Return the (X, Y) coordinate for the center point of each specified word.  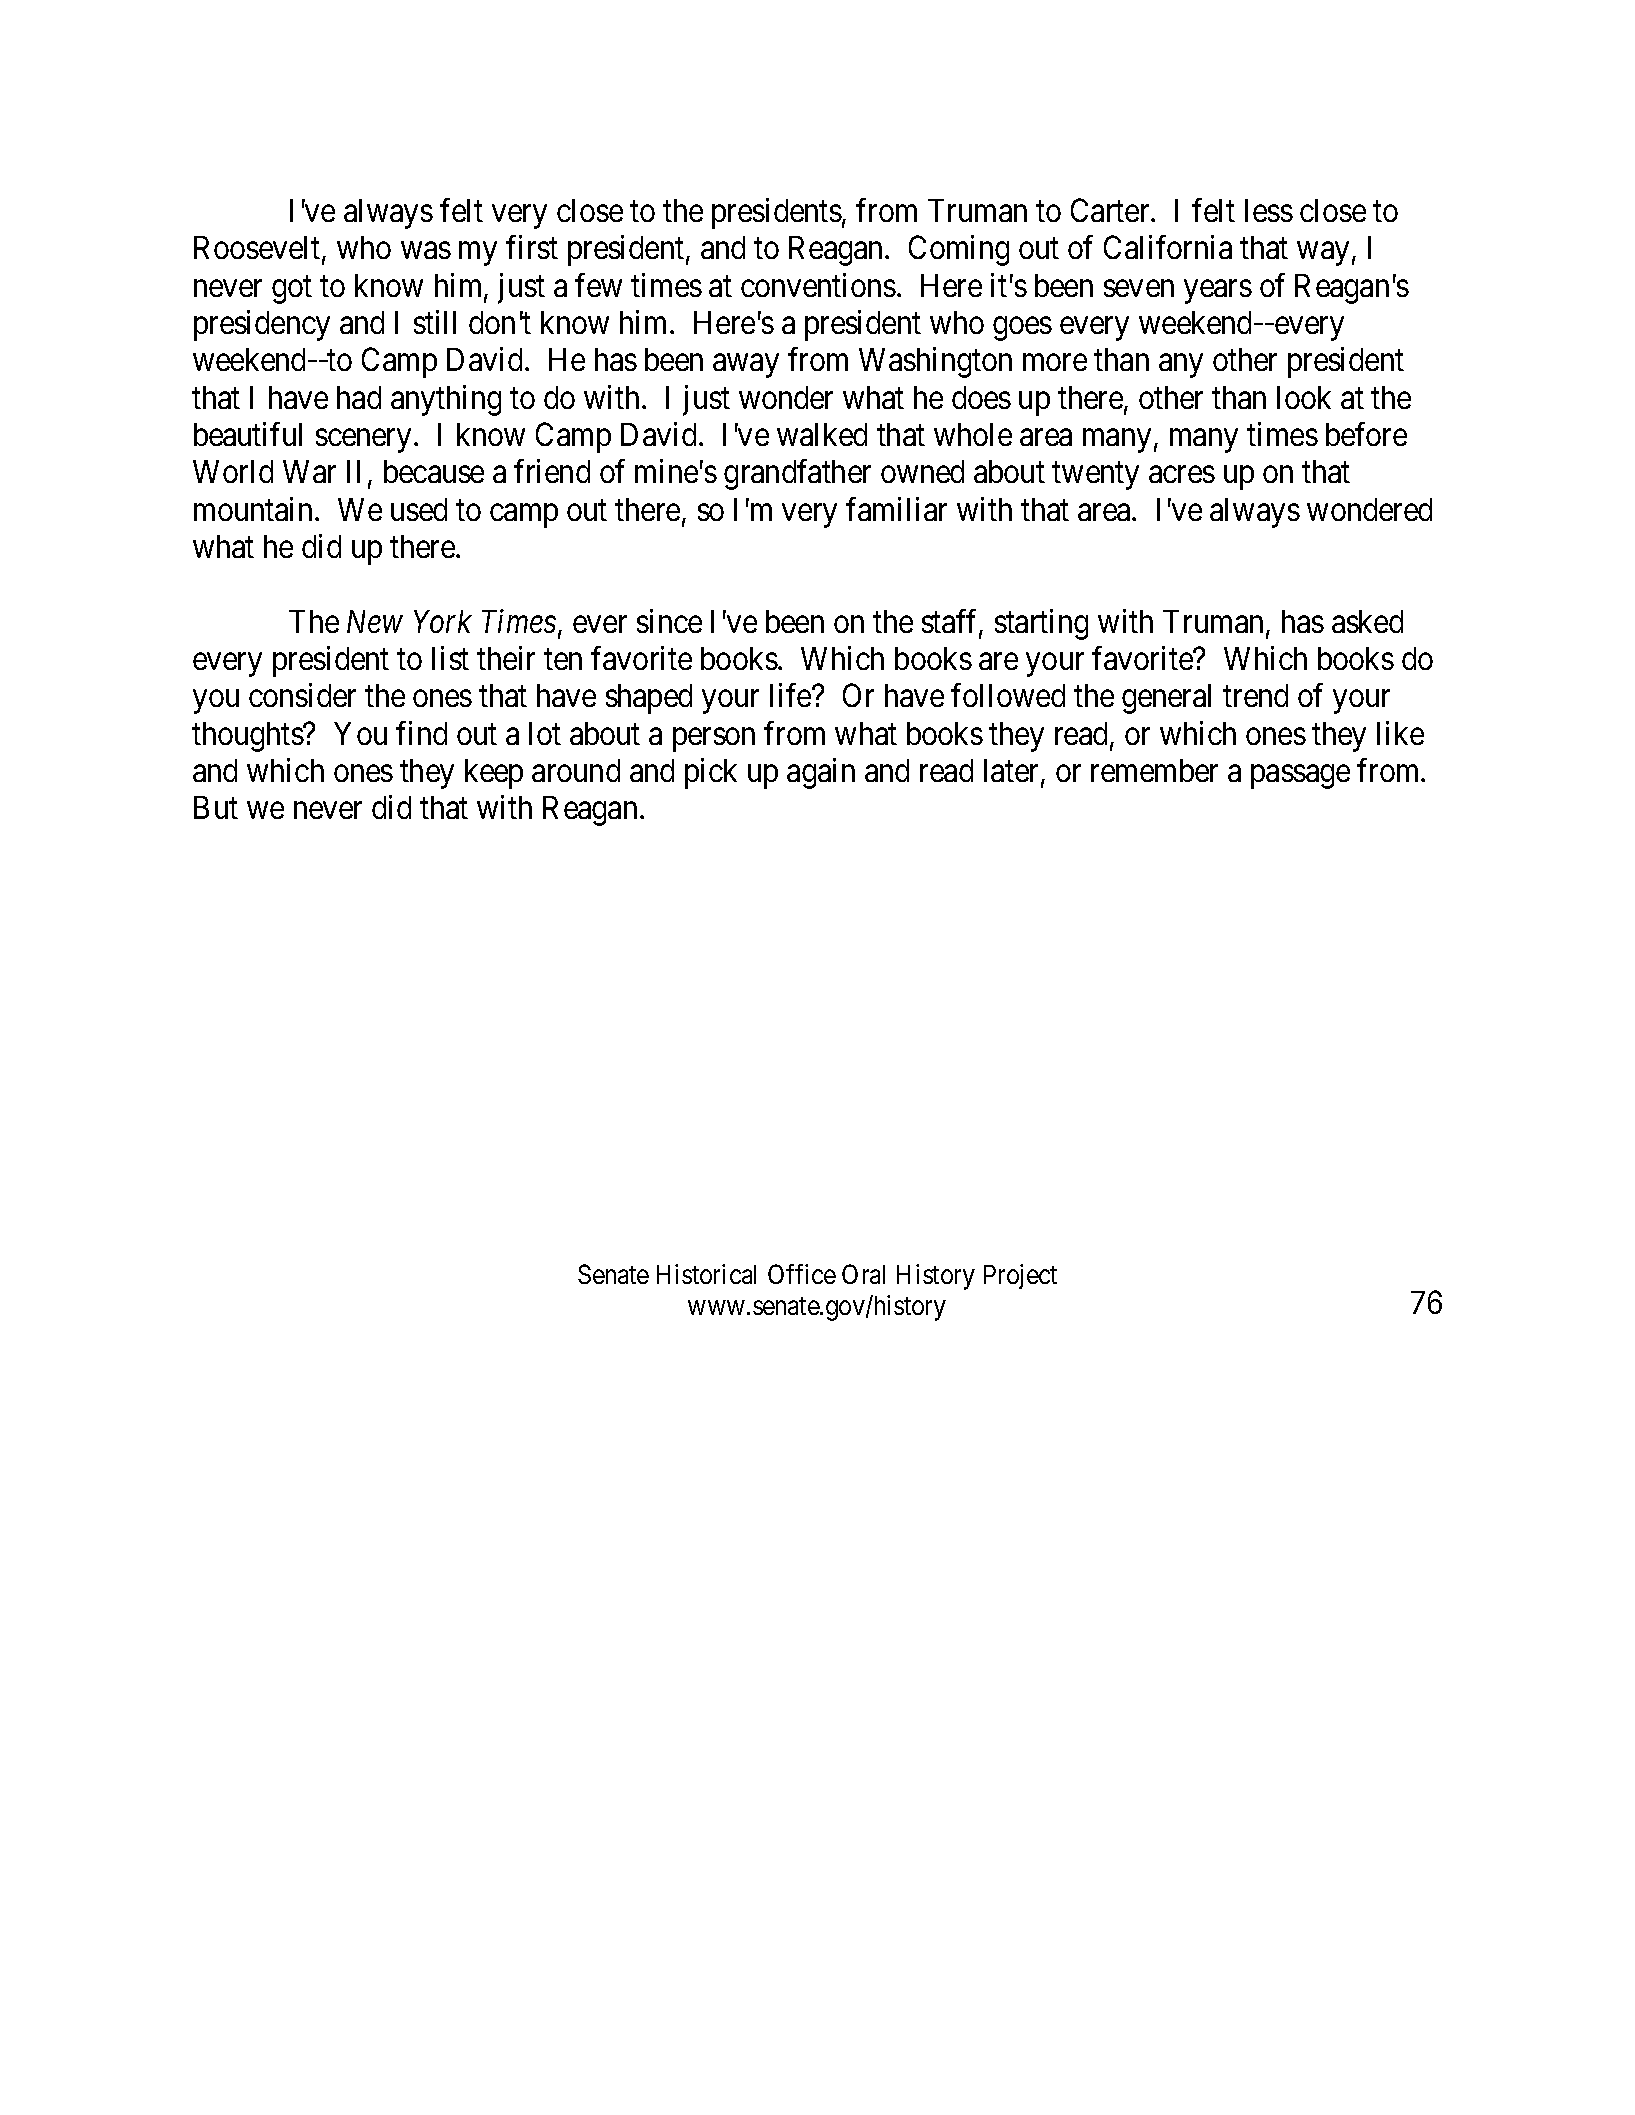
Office (802, 1274)
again (821, 773)
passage (1300, 777)
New (375, 621)
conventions (818, 285)
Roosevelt (258, 249)
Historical (706, 1274)
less (1269, 210)
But (216, 807)
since (669, 621)
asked (1367, 621)
